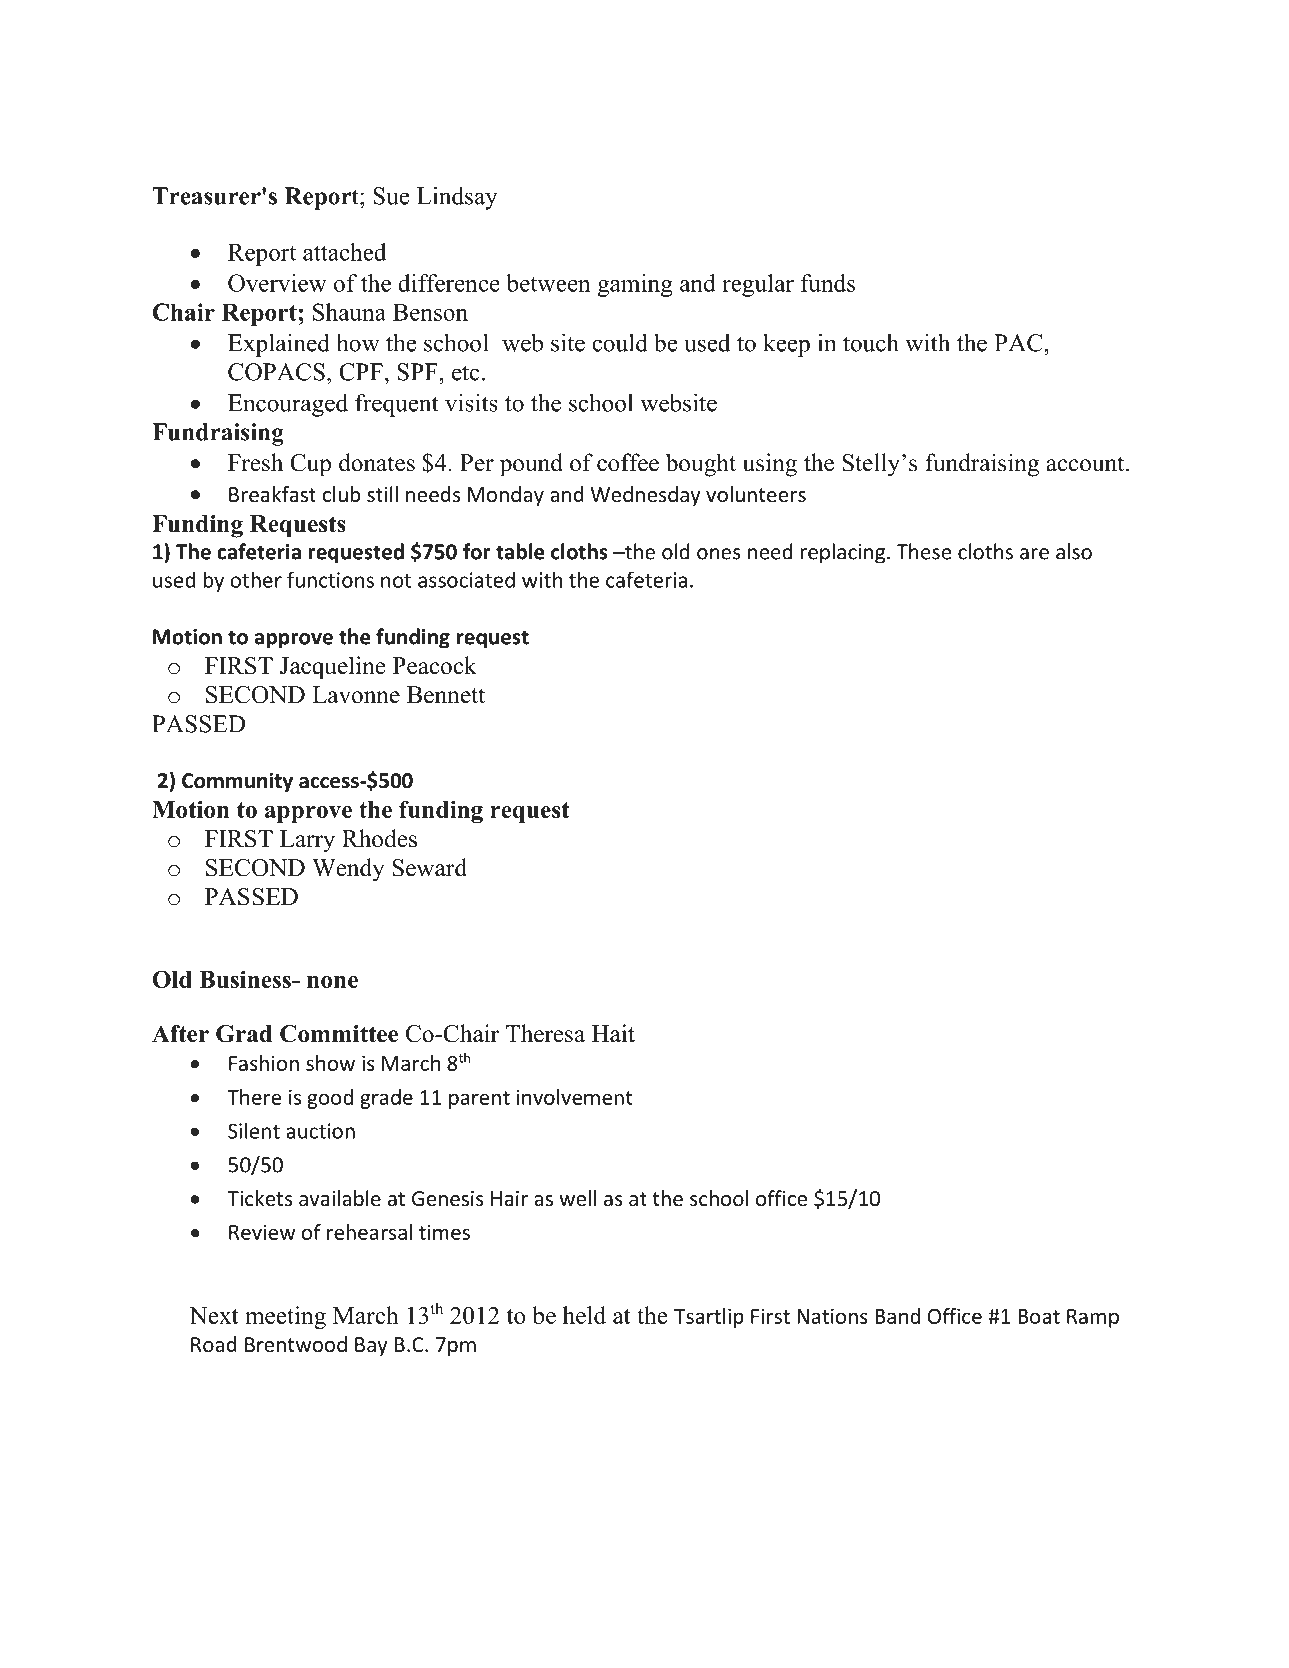 Image resolution: width=1289 pixels, height=1668 pixels. What do you see at coordinates (339, 1034) in the screenshot?
I see `Committee` at bounding box center [339, 1034].
